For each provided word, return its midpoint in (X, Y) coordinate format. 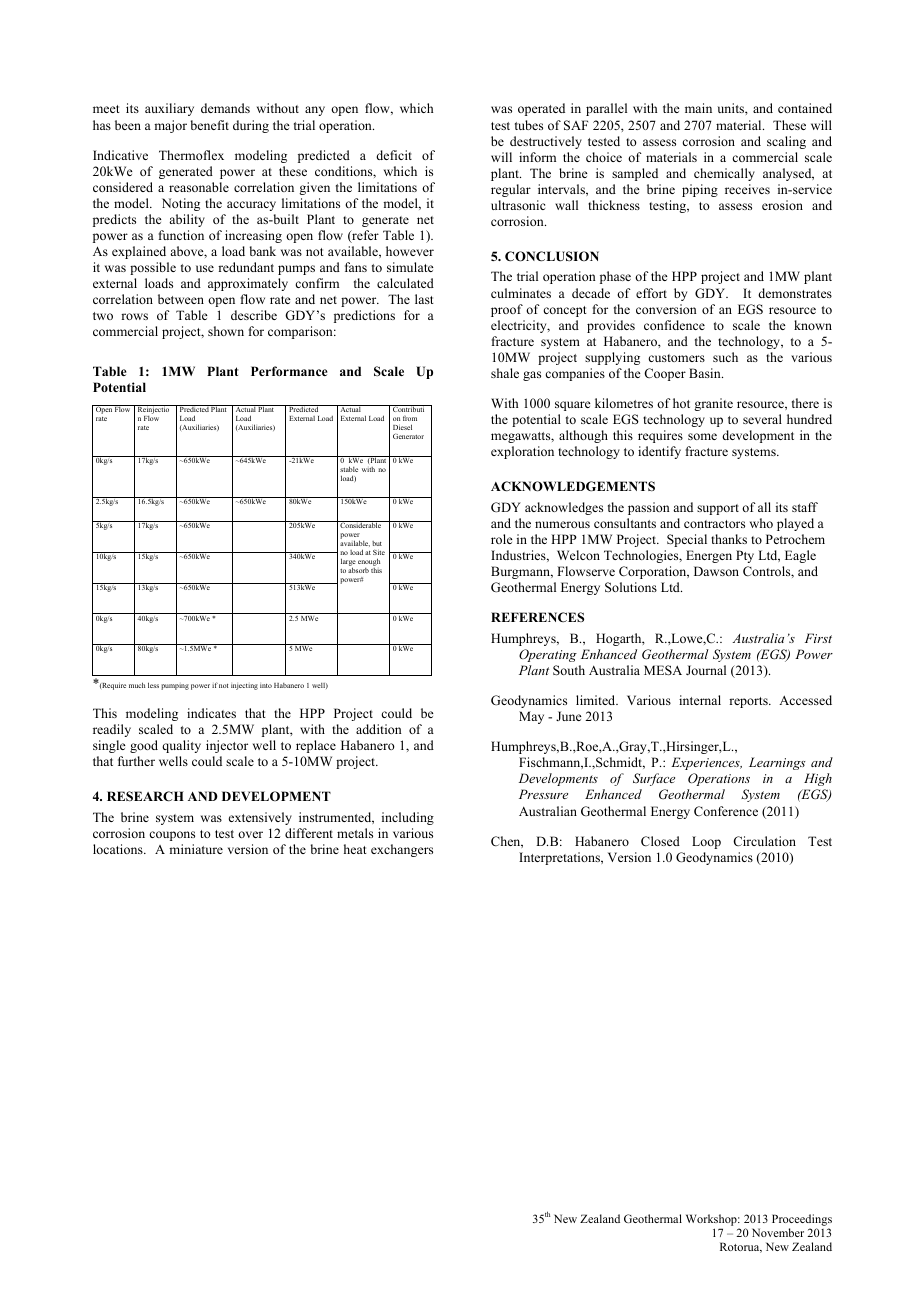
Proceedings (802, 1220)
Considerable (361, 524)
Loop (706, 842)
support (718, 509)
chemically (724, 174)
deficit (394, 155)
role (502, 539)
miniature (196, 849)
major (170, 126)
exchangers (402, 850)
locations (119, 849)
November (778, 1232)
